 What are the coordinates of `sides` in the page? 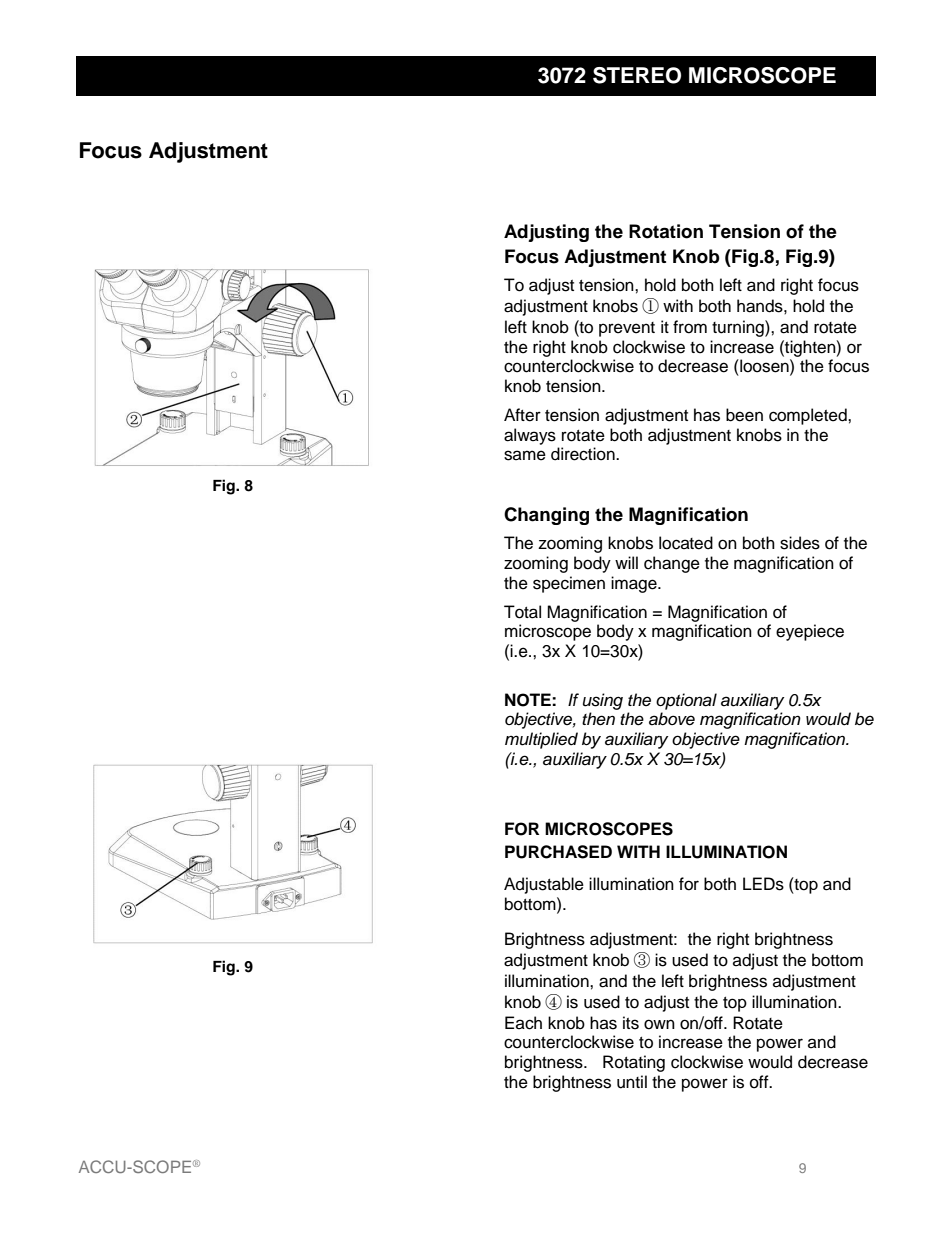 It's located at (800, 543).
